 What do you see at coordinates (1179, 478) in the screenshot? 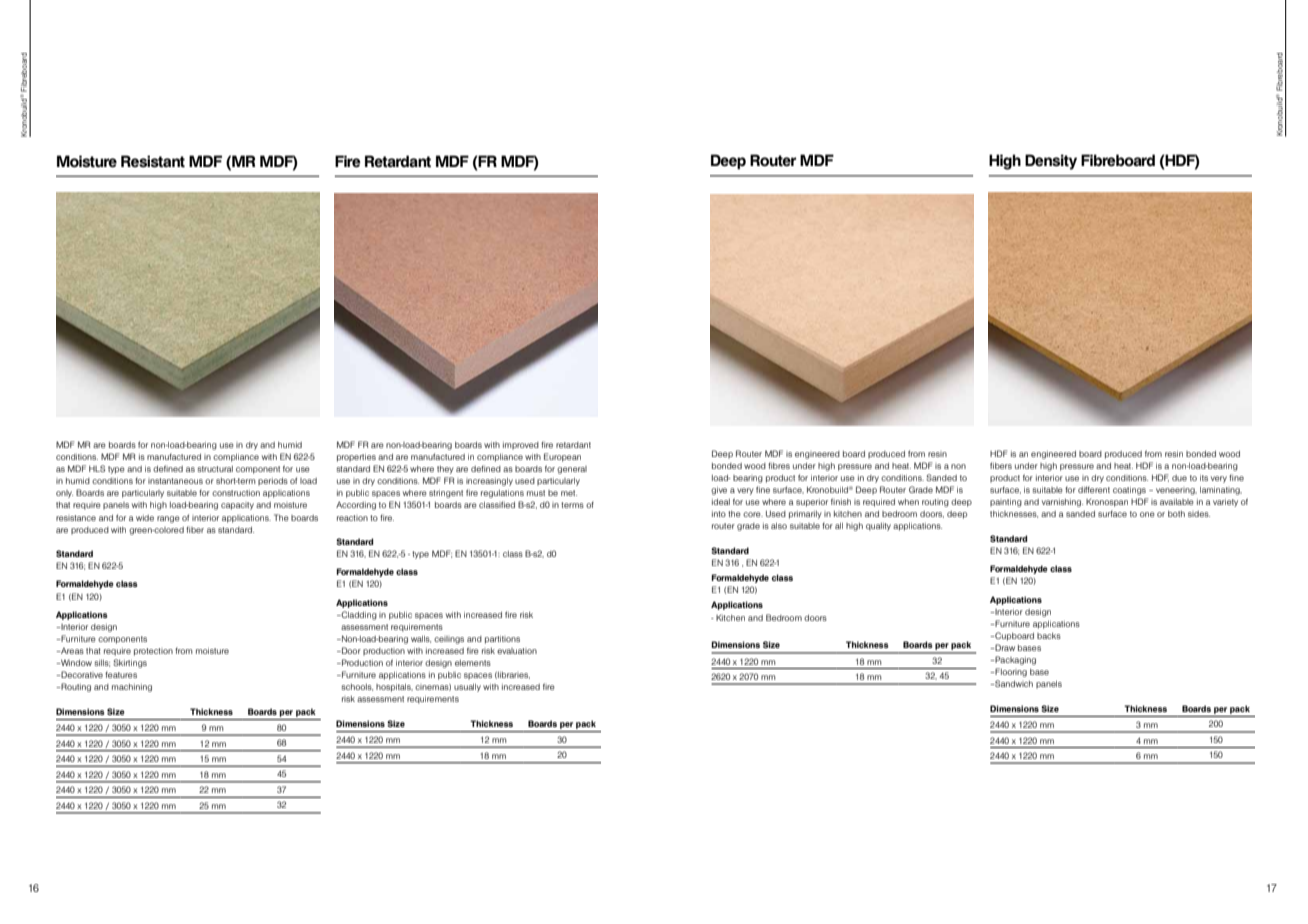
I see `due` at bounding box center [1179, 478].
